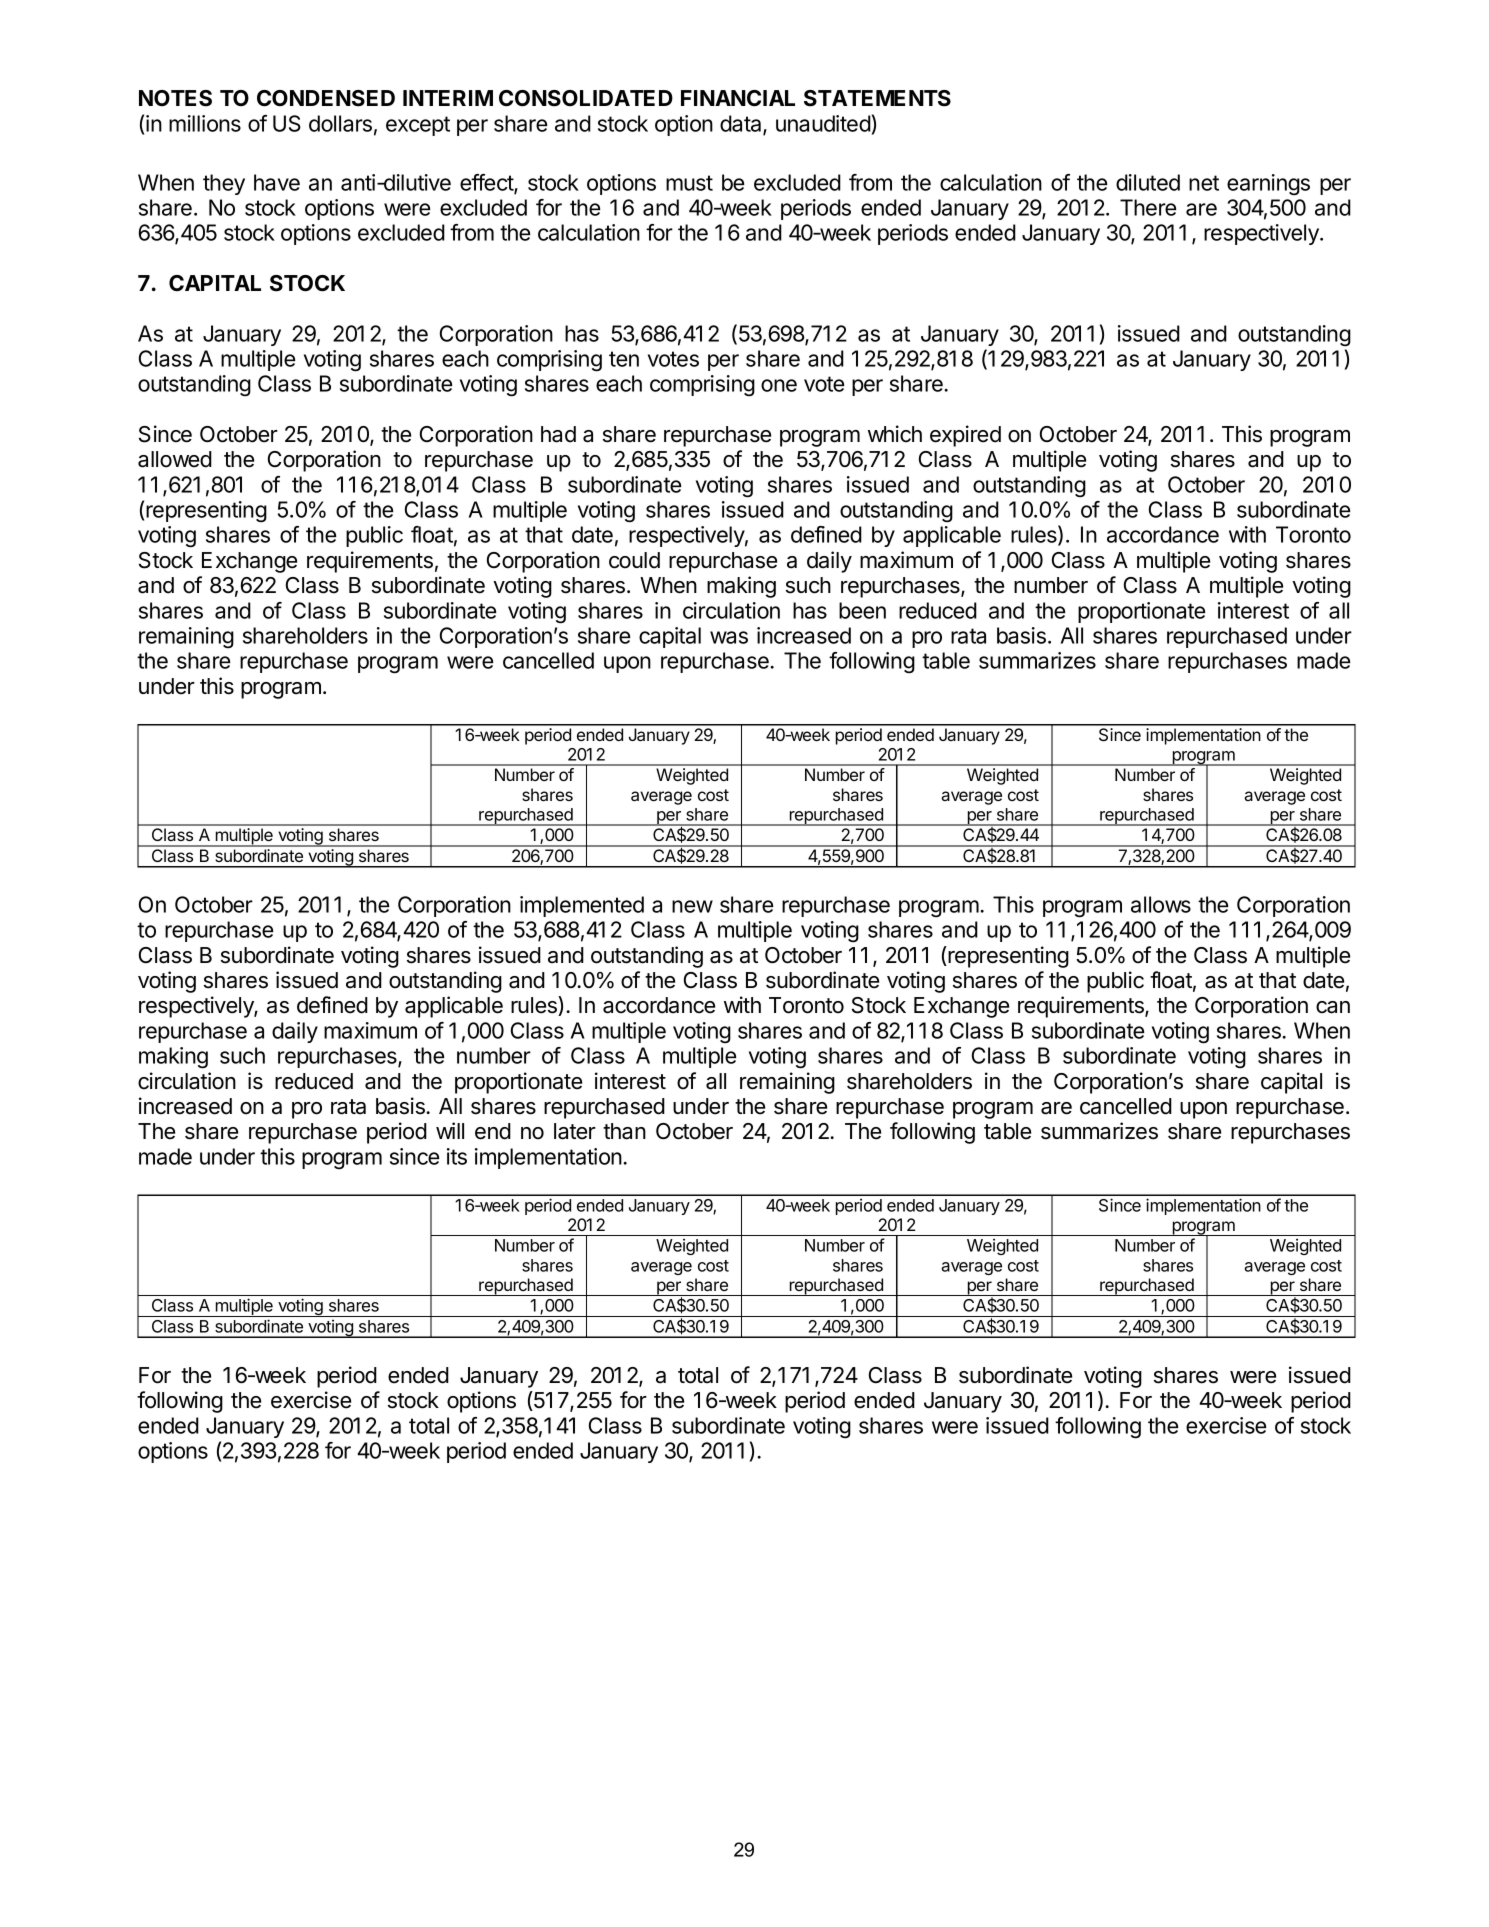 The image size is (1489, 1927). Describe the element at coordinates (582, 906) in the image. I see `implemented` at that location.
